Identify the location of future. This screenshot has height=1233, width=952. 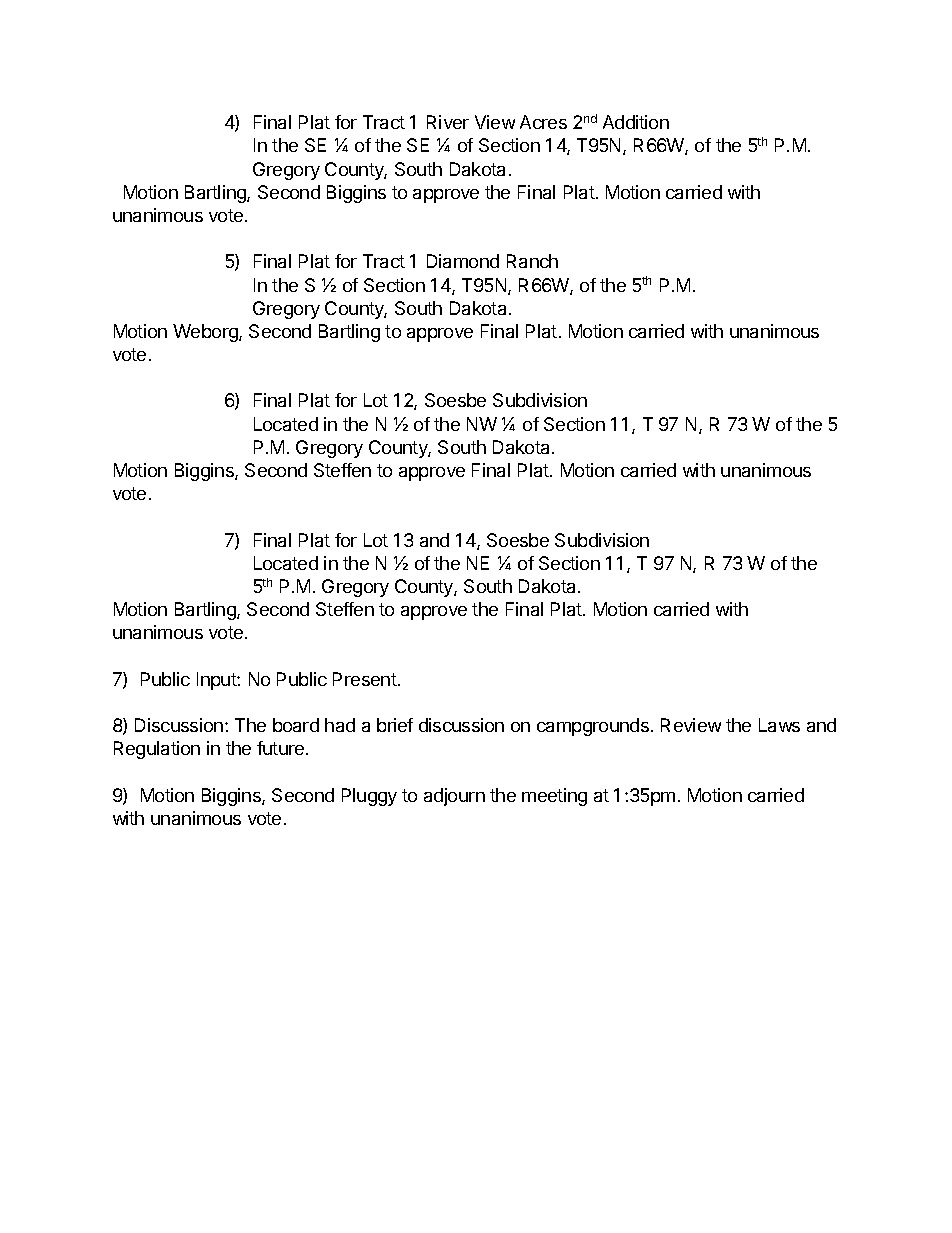
(282, 748).
